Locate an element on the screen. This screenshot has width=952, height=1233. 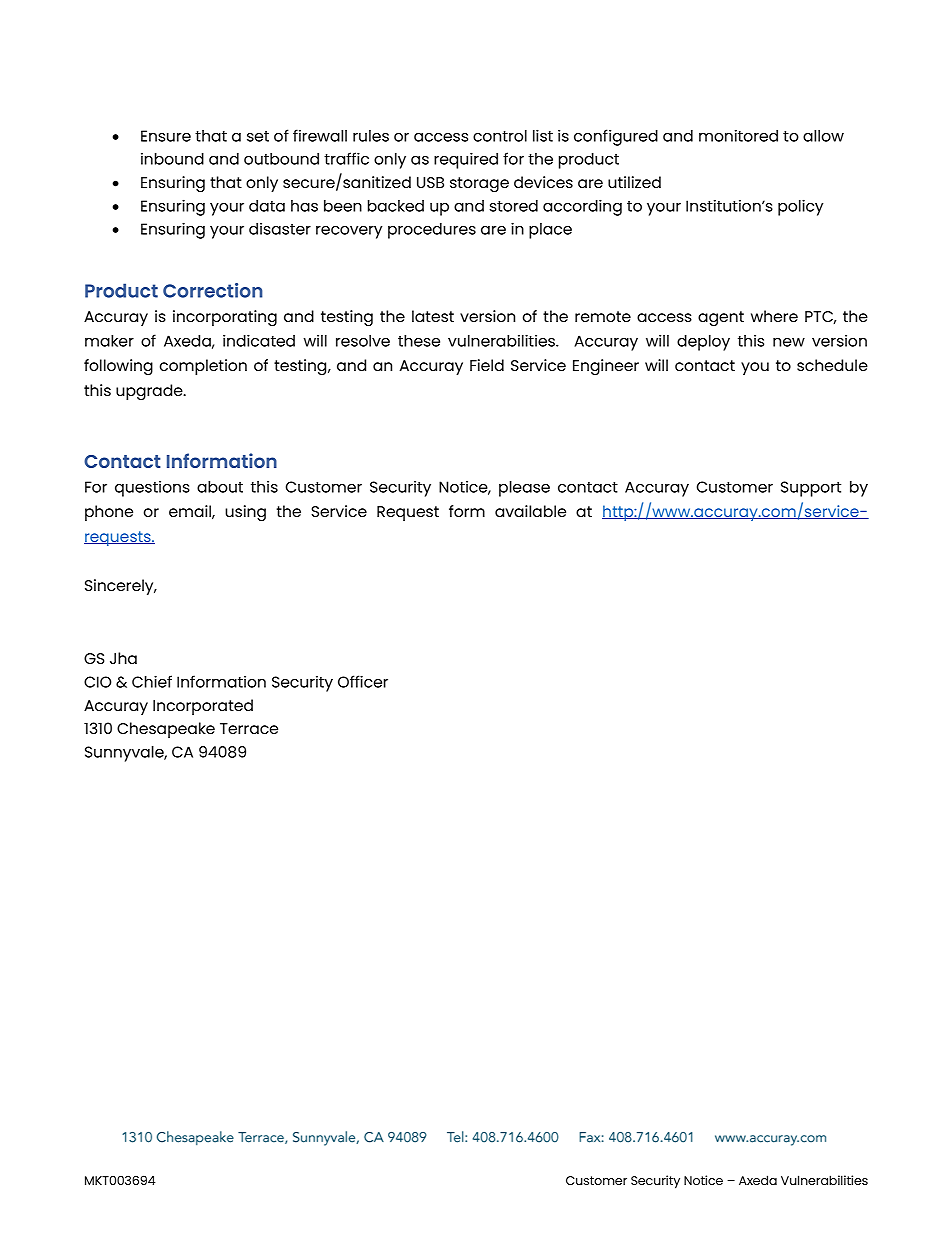
Terrace is located at coordinates (249, 728).
